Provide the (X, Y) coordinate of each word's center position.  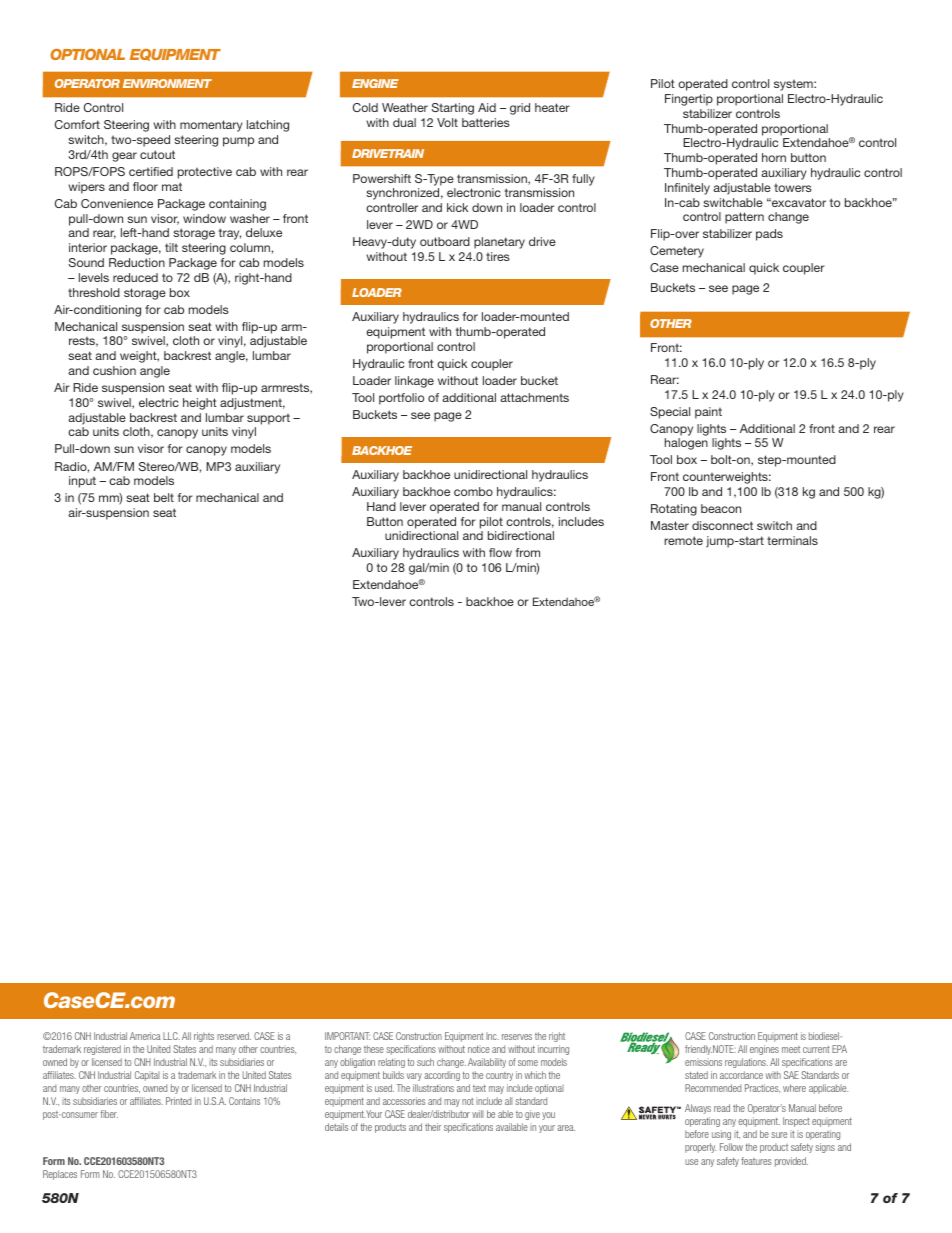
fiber (109, 1114)
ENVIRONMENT (167, 83)
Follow (731, 1147)
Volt (447, 122)
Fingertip (689, 100)
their (433, 1127)
